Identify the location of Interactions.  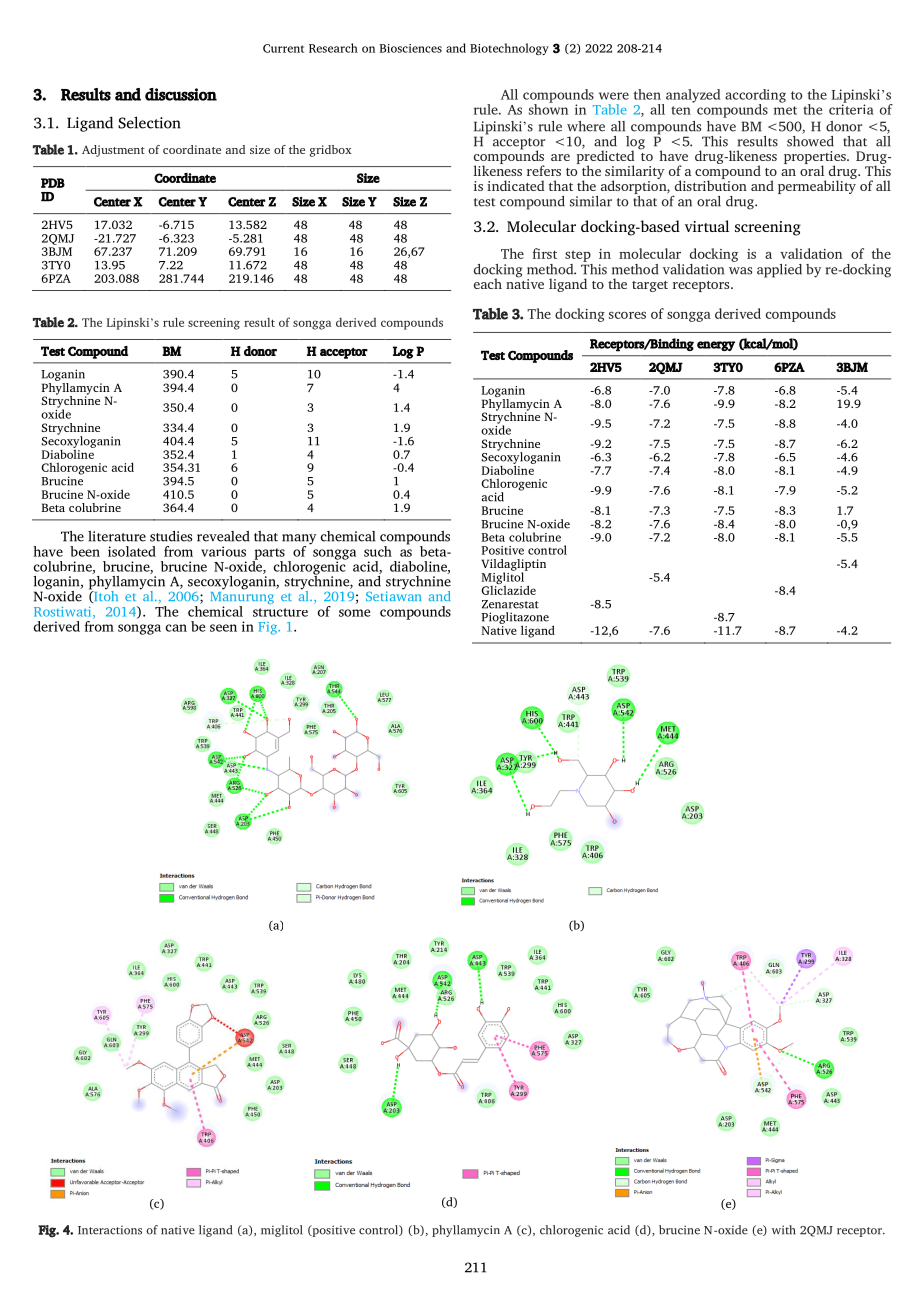
(110, 1230).
